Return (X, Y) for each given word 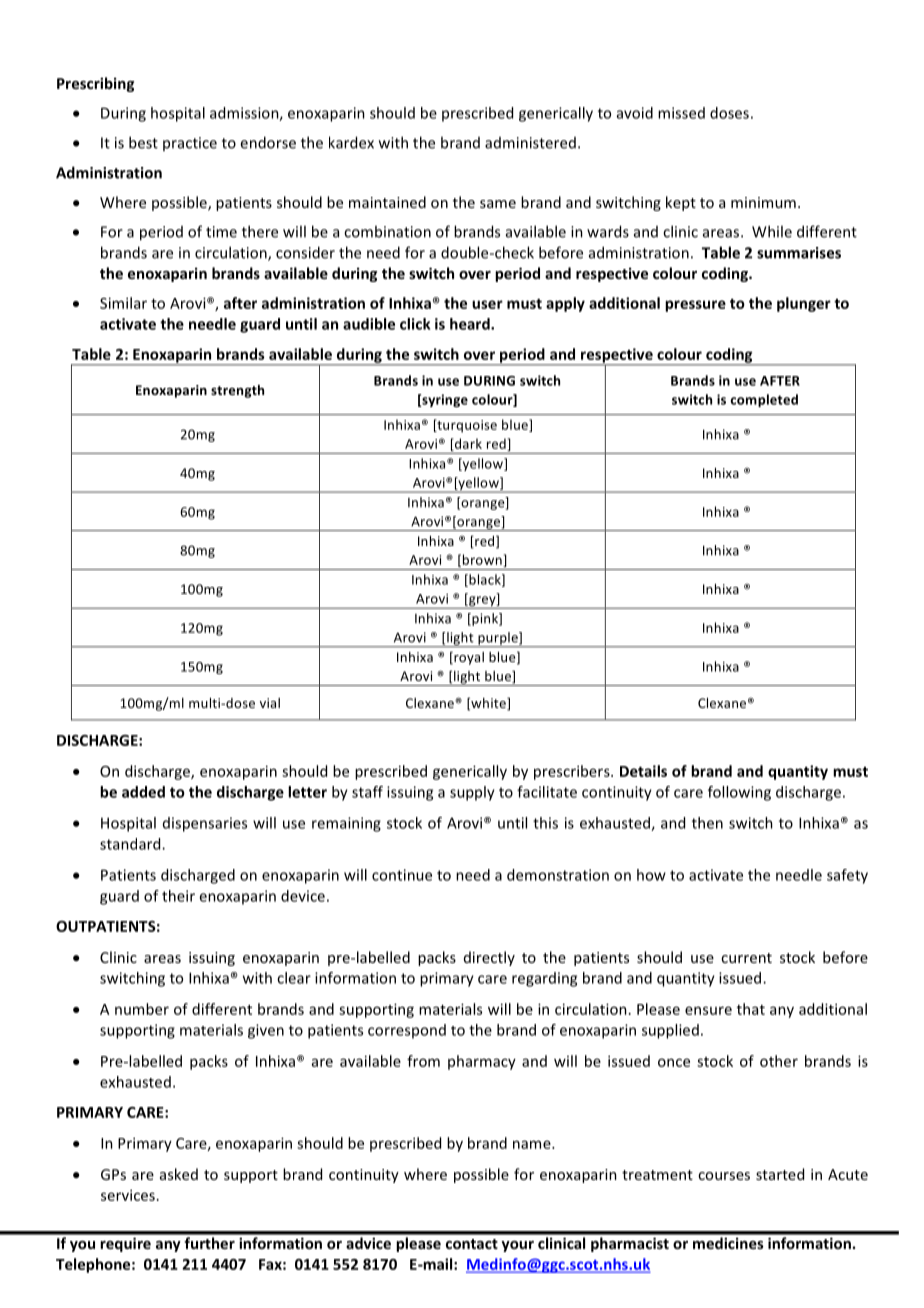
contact (472, 1244)
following (739, 793)
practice (190, 144)
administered (530, 143)
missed (681, 113)
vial (270, 703)
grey (482, 602)
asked (179, 1174)
